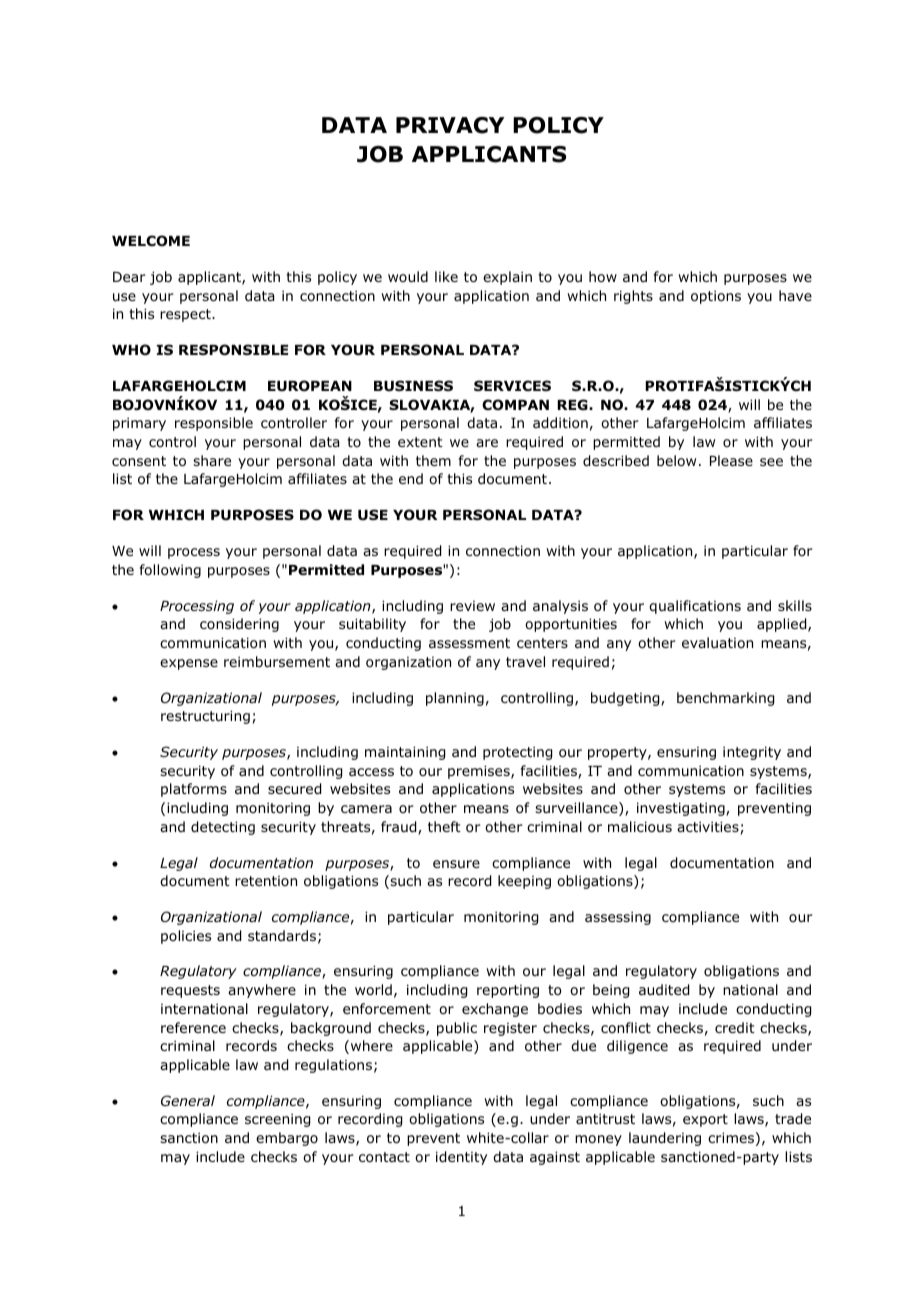 The width and height of the screenshot is (924, 1308). Describe the element at coordinates (450, 125) in the screenshot. I see `PRIVACY` at that location.
